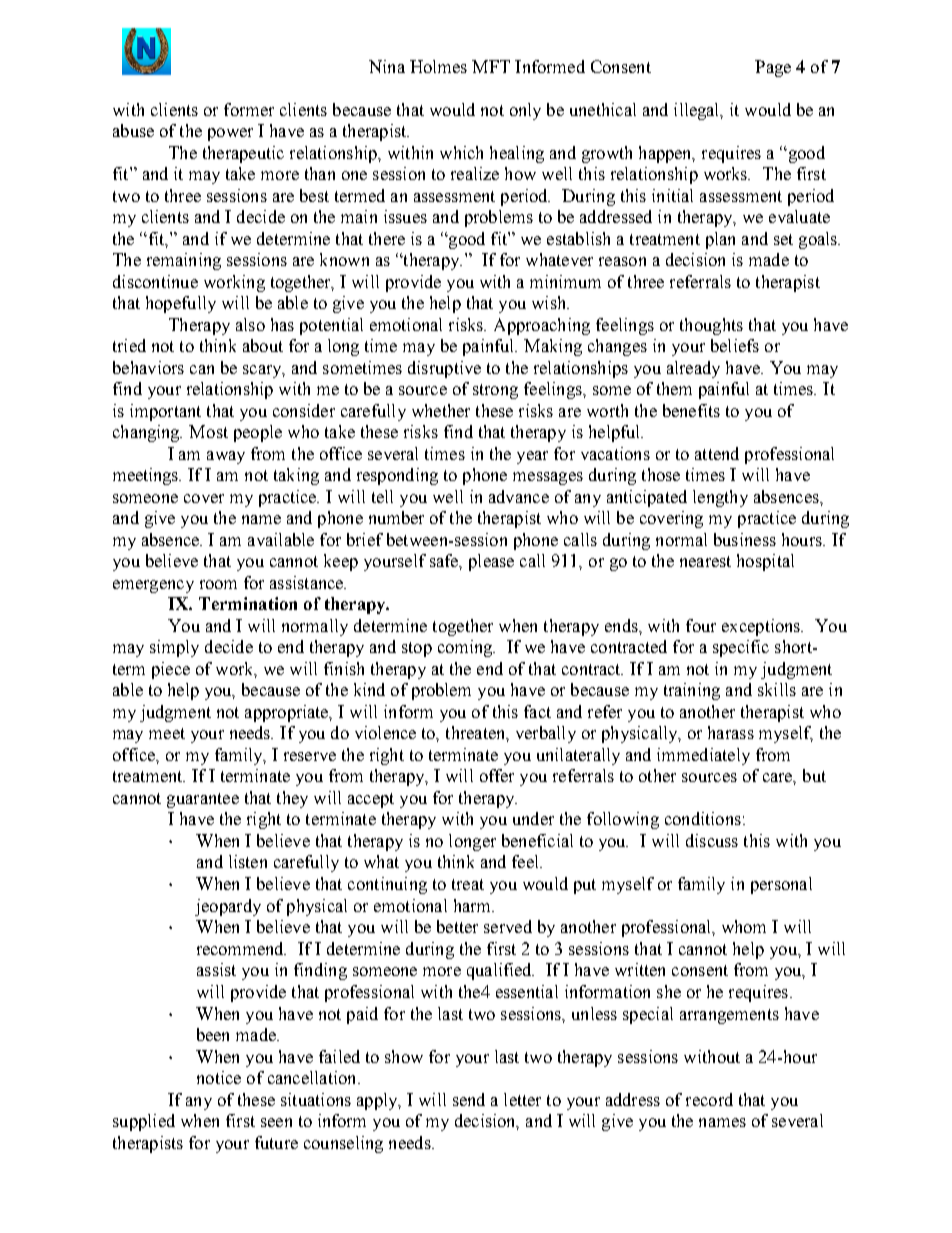 This screenshot has height=1233, width=952. Describe the element at coordinates (491, 66) in the screenshot. I see `MFT` at that location.
